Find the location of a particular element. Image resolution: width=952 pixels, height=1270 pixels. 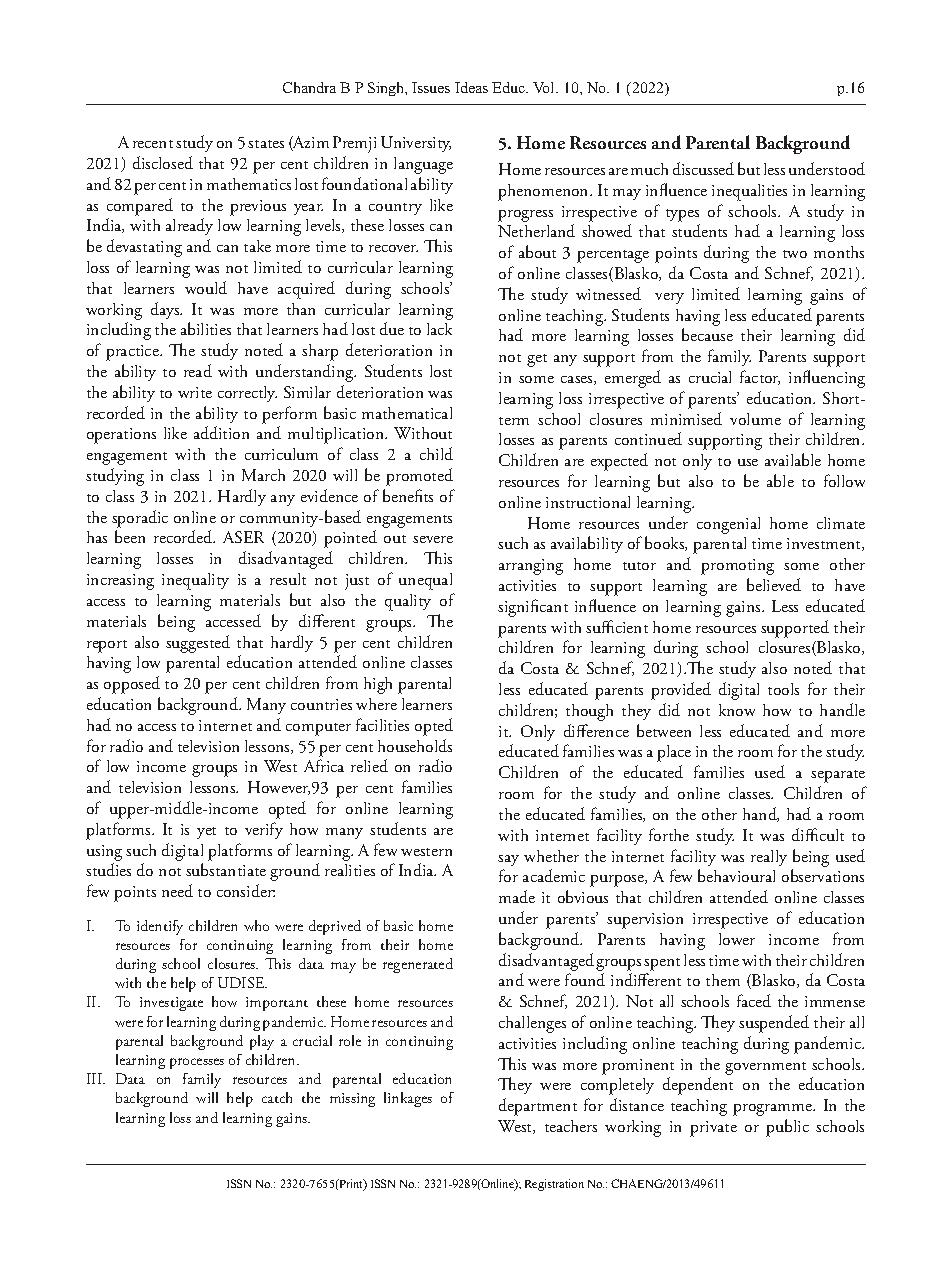

volume is located at coordinates (755, 419).
